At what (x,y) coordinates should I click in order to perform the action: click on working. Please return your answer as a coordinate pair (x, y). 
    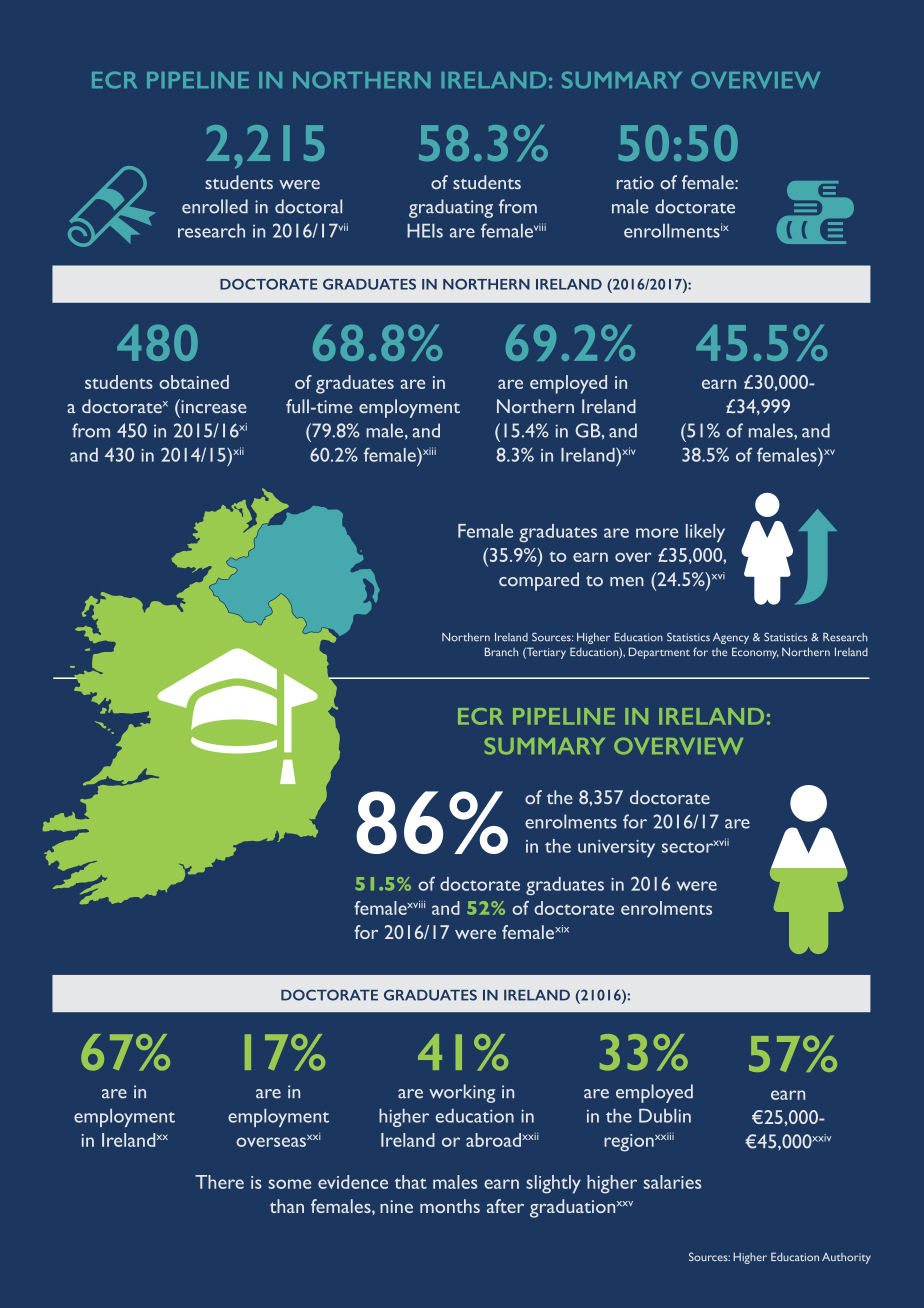
    Looking at the image, I should click on (462, 1093).
